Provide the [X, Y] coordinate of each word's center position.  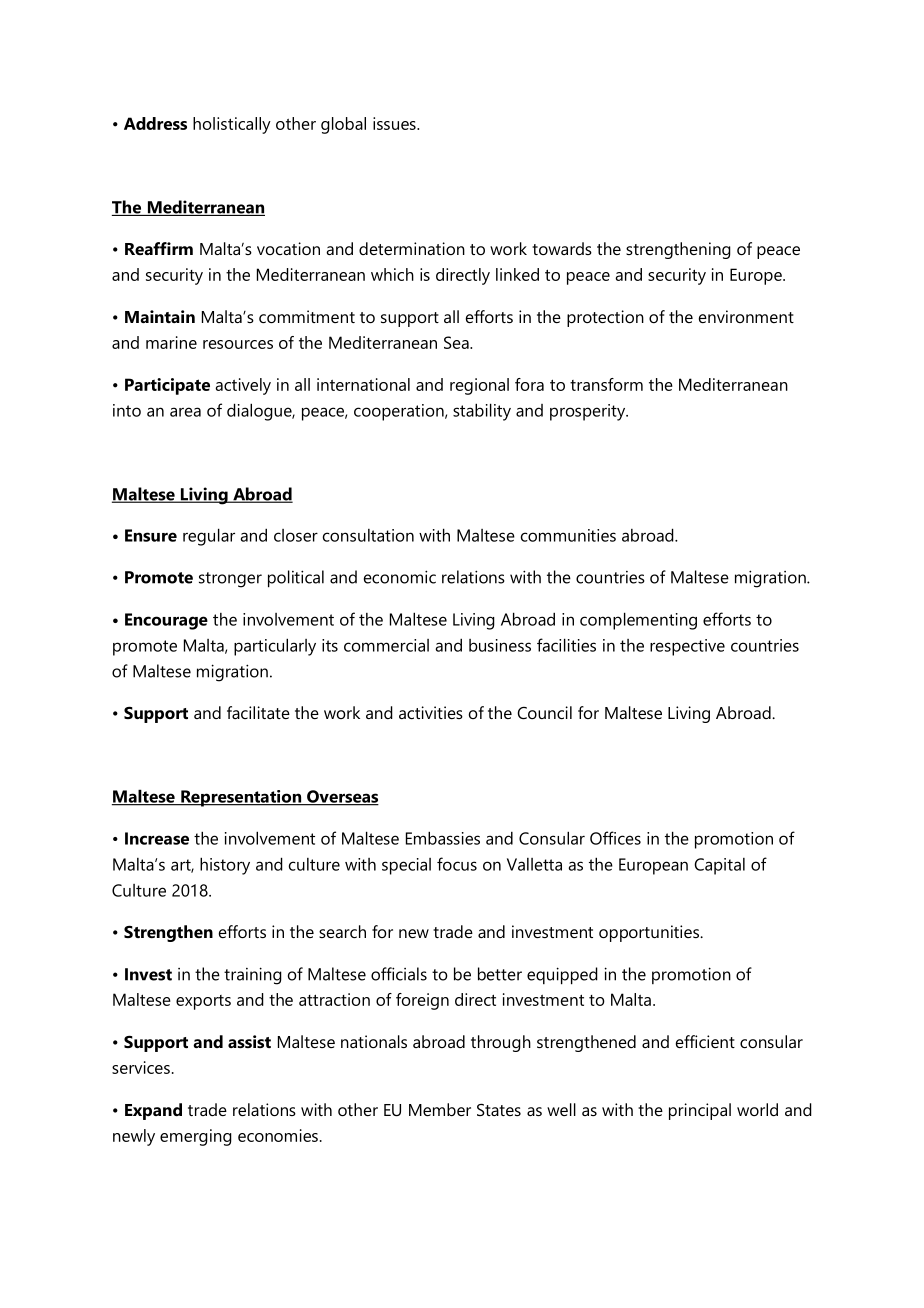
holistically [232, 125]
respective [687, 647]
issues [395, 123]
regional [479, 386]
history [225, 866]
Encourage [166, 621]
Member [440, 1109]
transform [606, 384]
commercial [386, 645]
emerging [196, 1137]
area [185, 412]
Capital [719, 866]
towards [562, 248]
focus [457, 864]
